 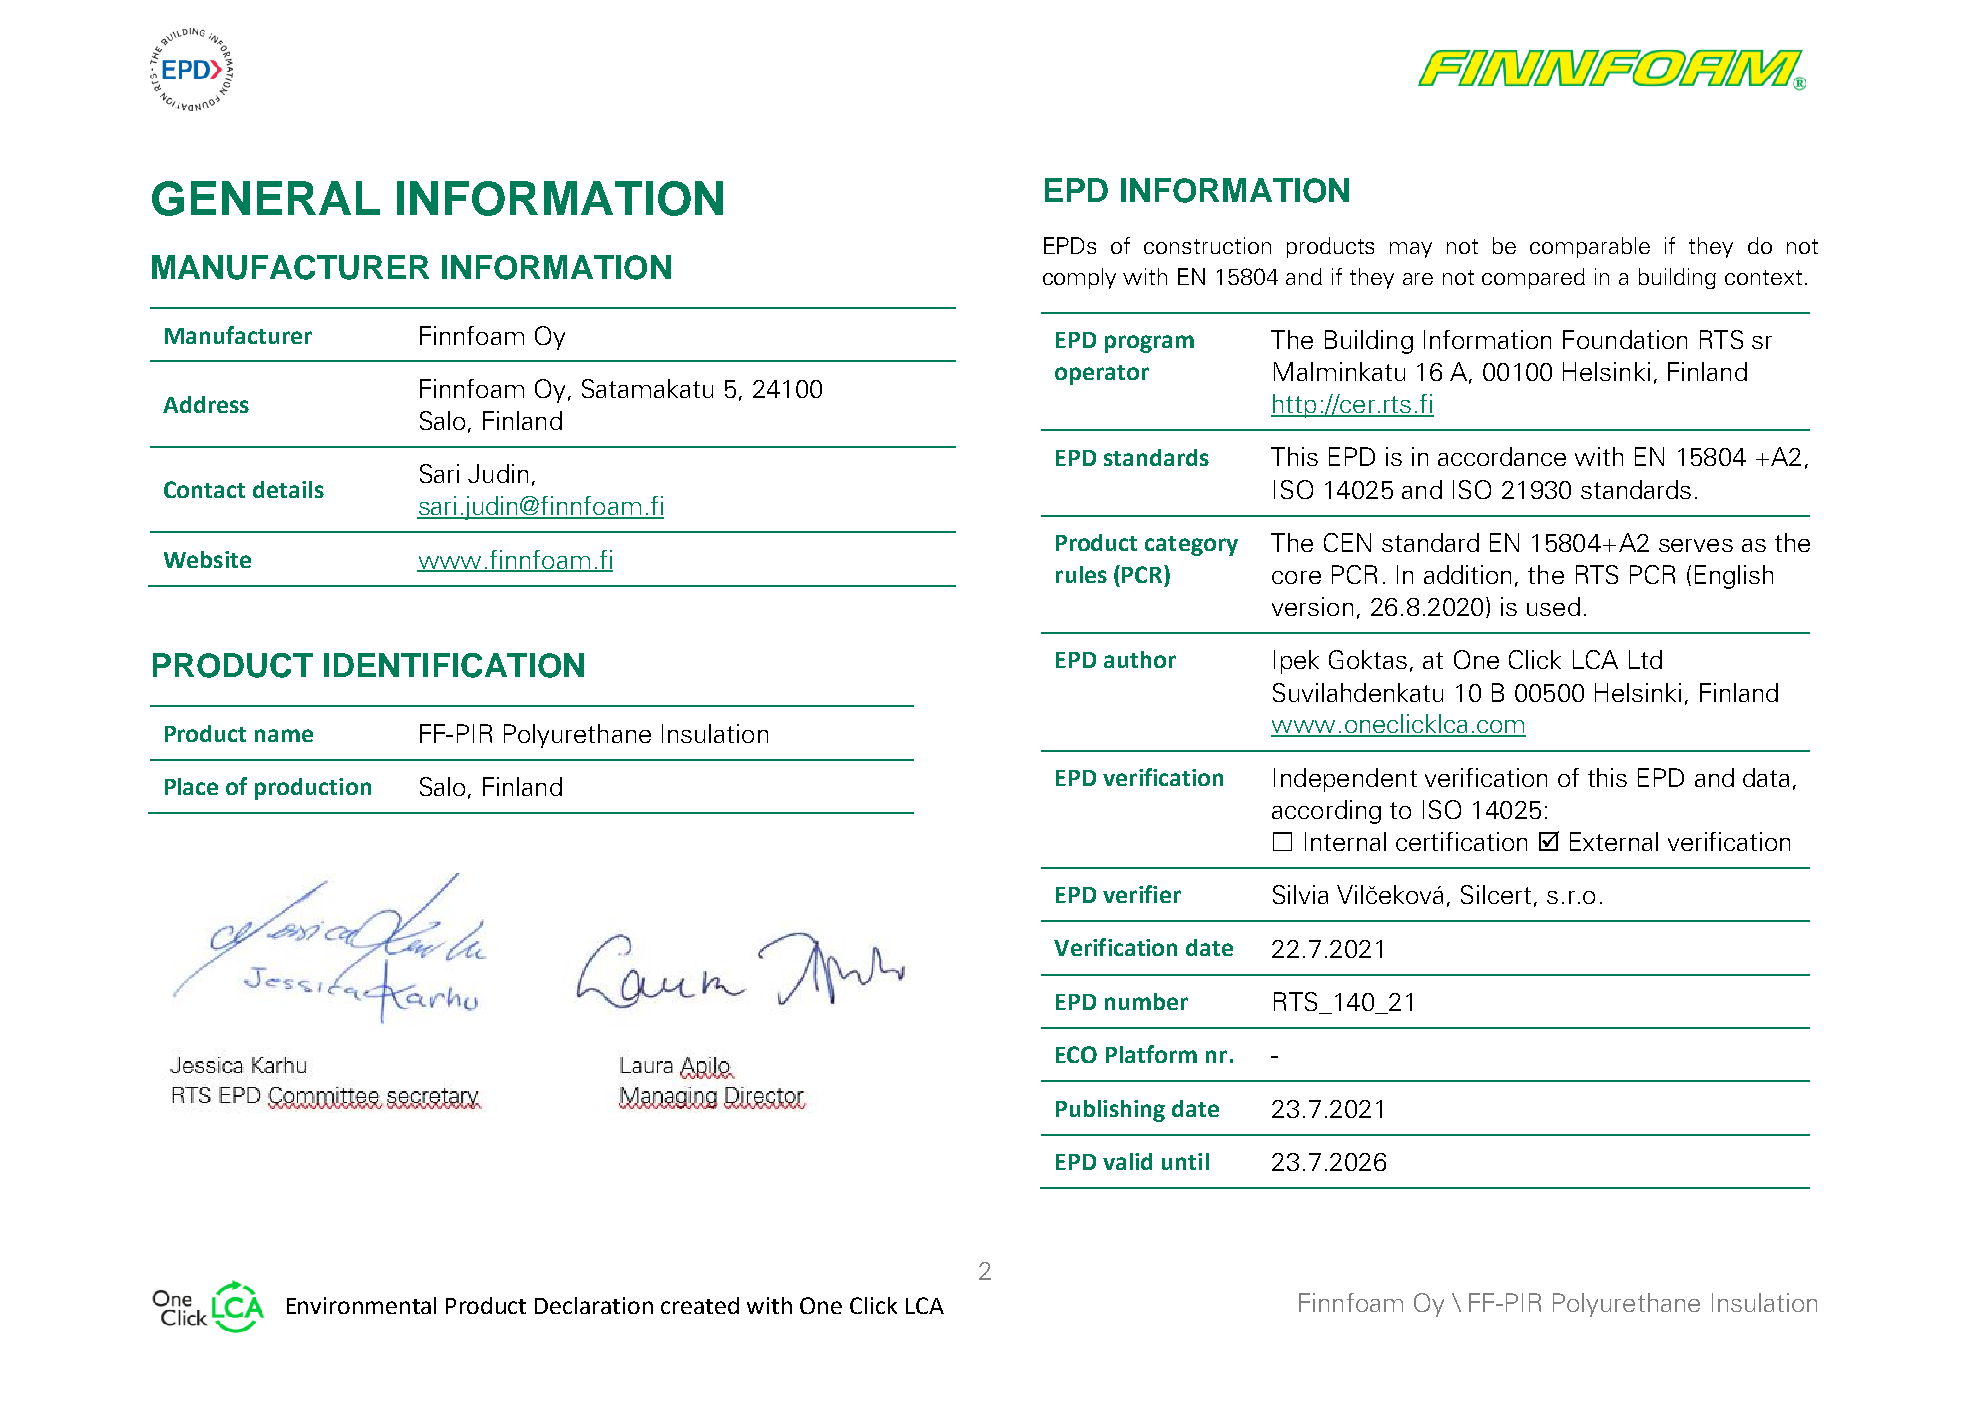 What do you see at coordinates (1185, 1161) in the page?
I see `until` at bounding box center [1185, 1161].
